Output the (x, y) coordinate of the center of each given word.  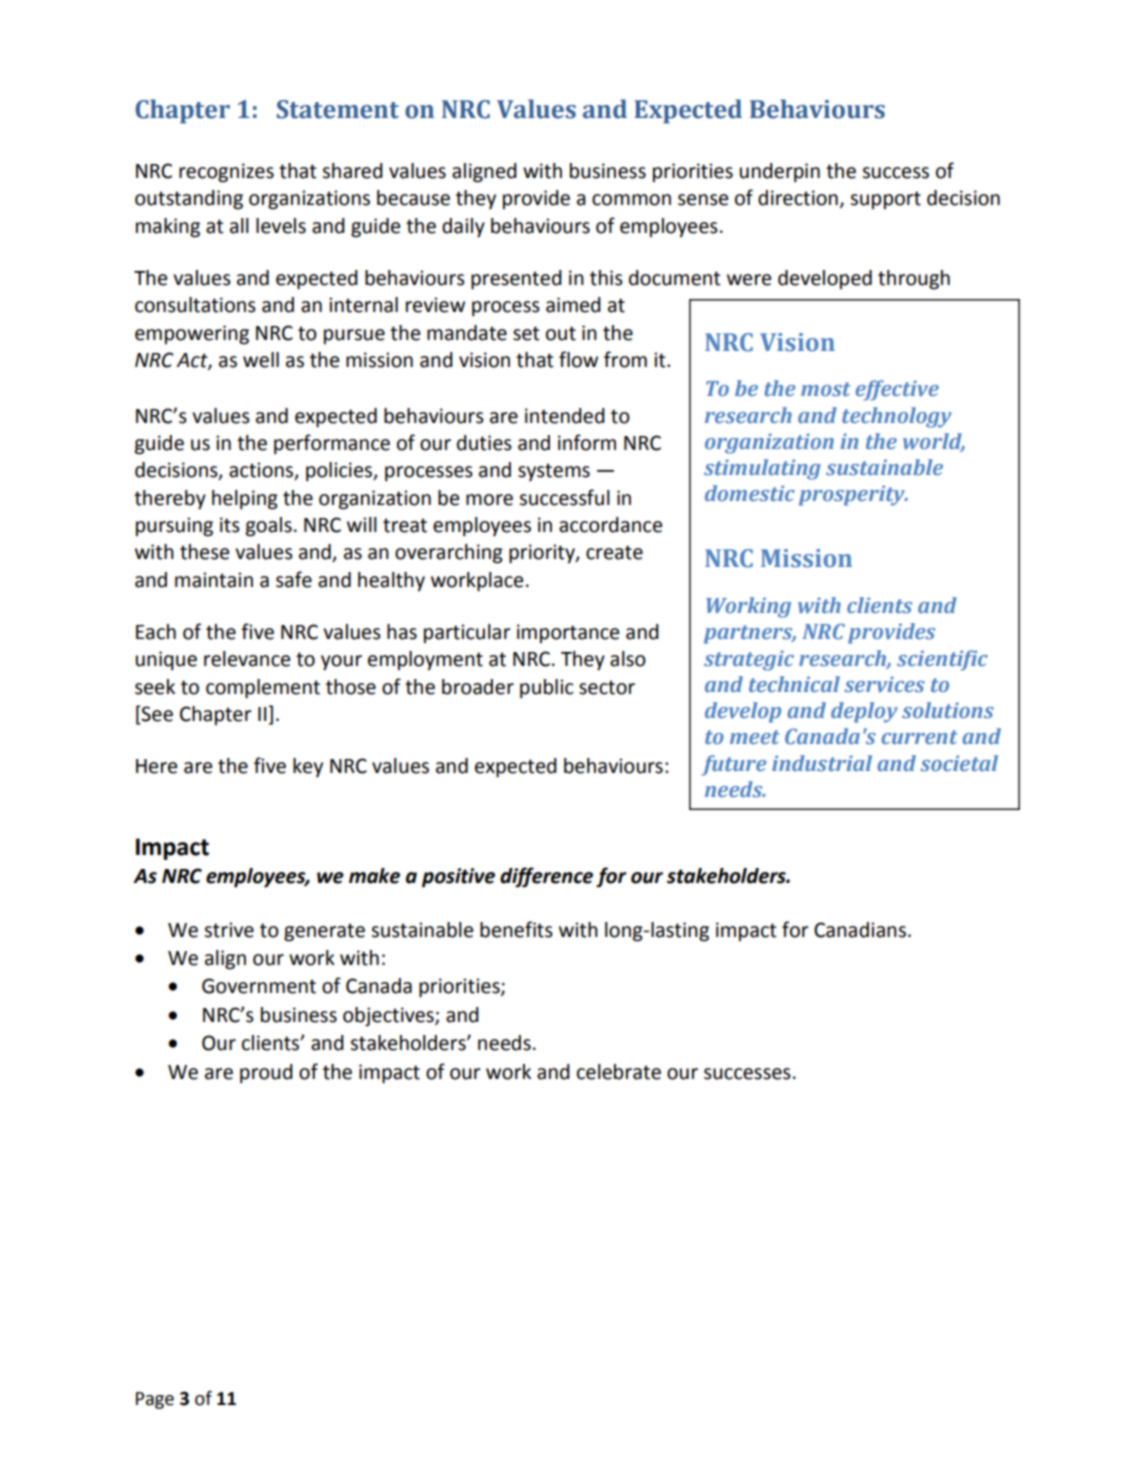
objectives (389, 1017)
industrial (822, 763)
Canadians (860, 930)
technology (897, 417)
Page (155, 1400)
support (885, 200)
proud (266, 1073)
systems (554, 472)
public (546, 688)
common (631, 200)
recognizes (226, 173)
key (308, 767)
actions (262, 471)
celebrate (619, 1072)
